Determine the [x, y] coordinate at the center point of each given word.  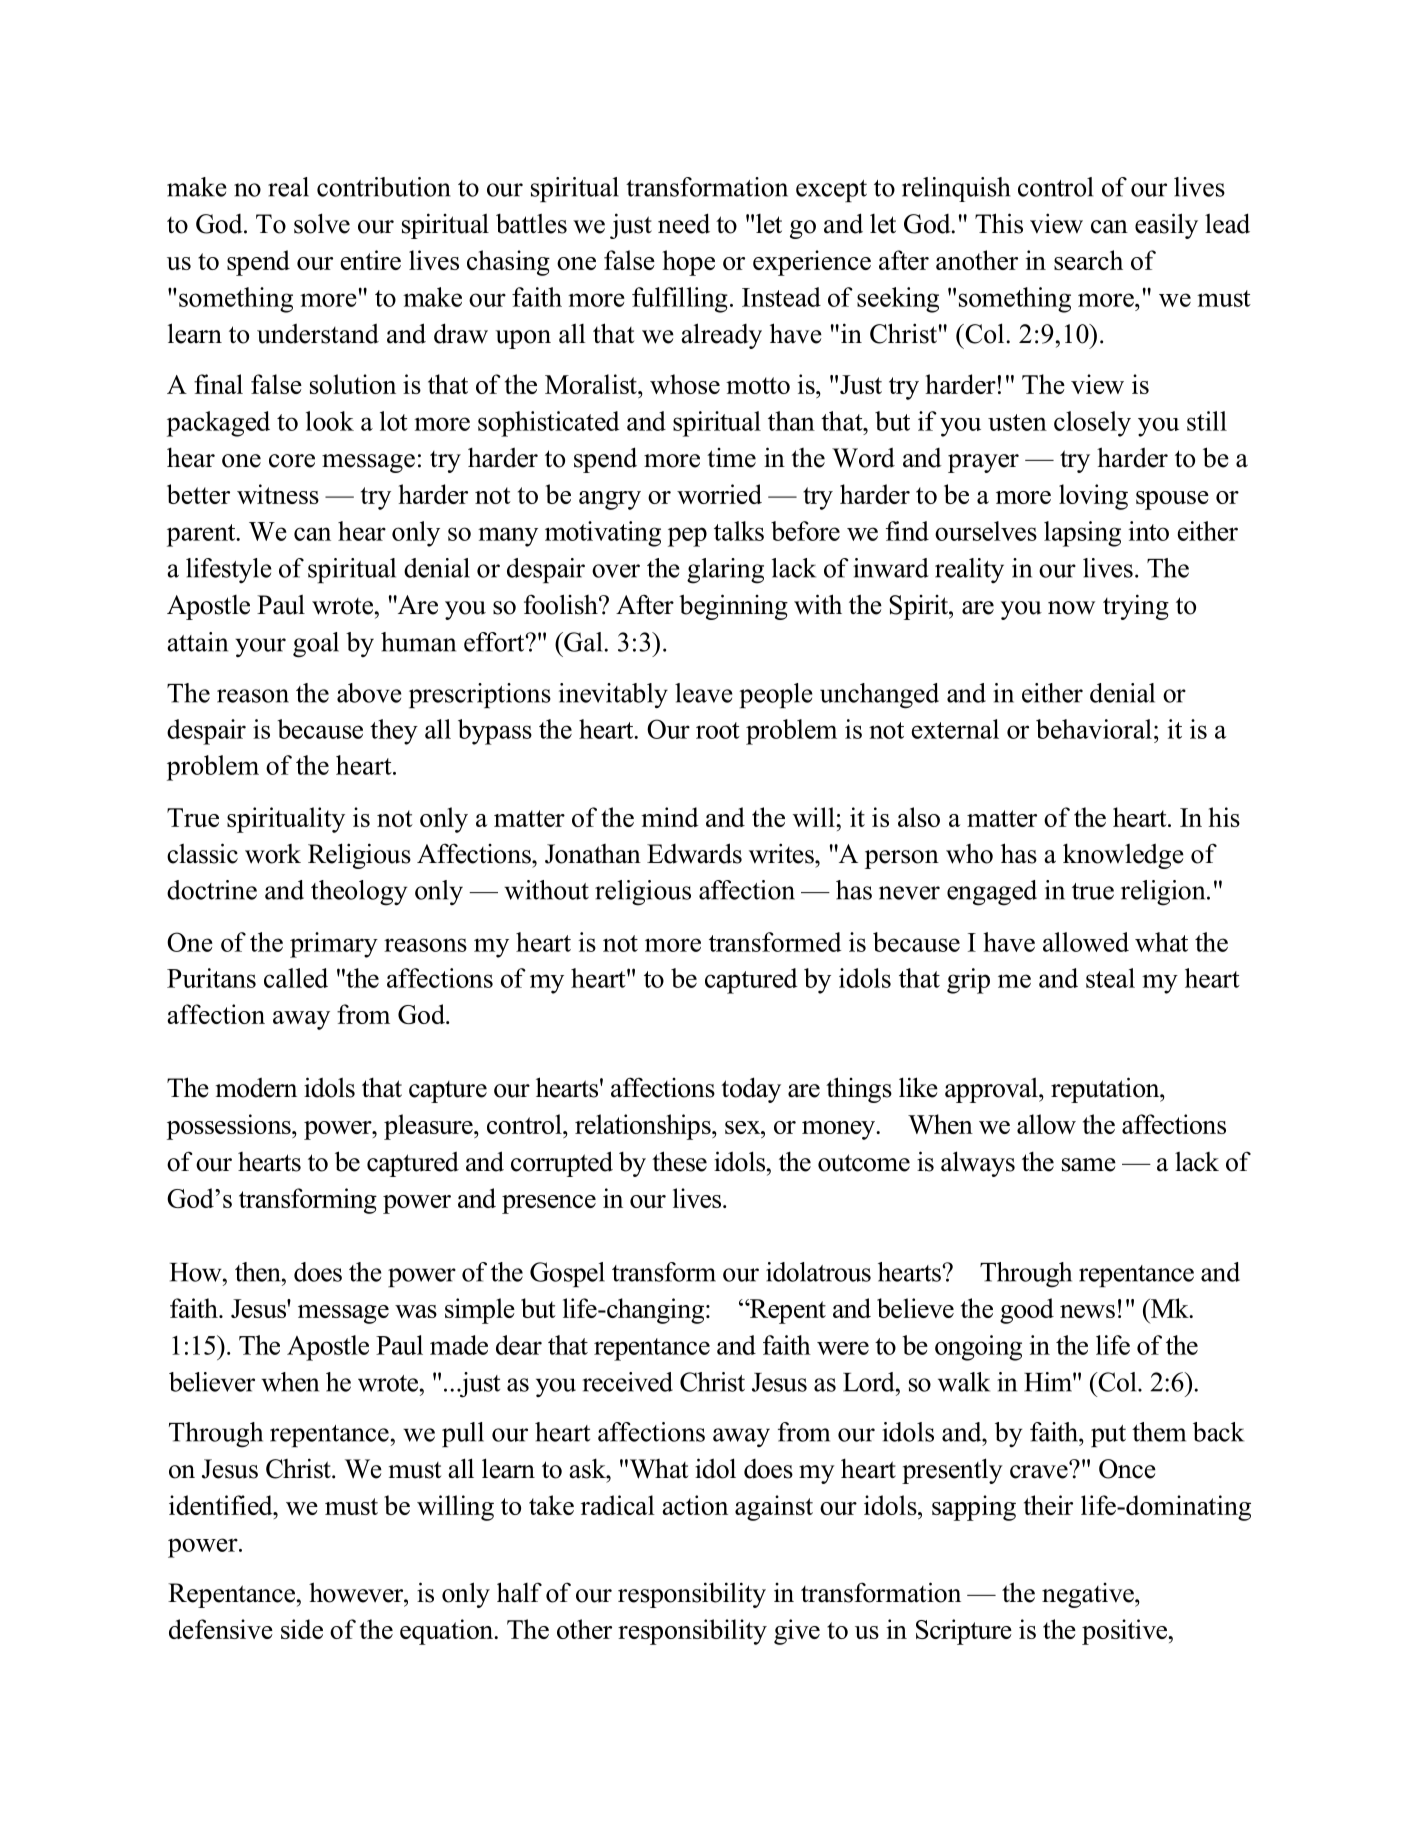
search [1088, 260]
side [302, 1629]
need [684, 223]
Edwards [694, 853]
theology [359, 893]
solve [322, 223]
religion [1164, 893]
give [797, 1632]
